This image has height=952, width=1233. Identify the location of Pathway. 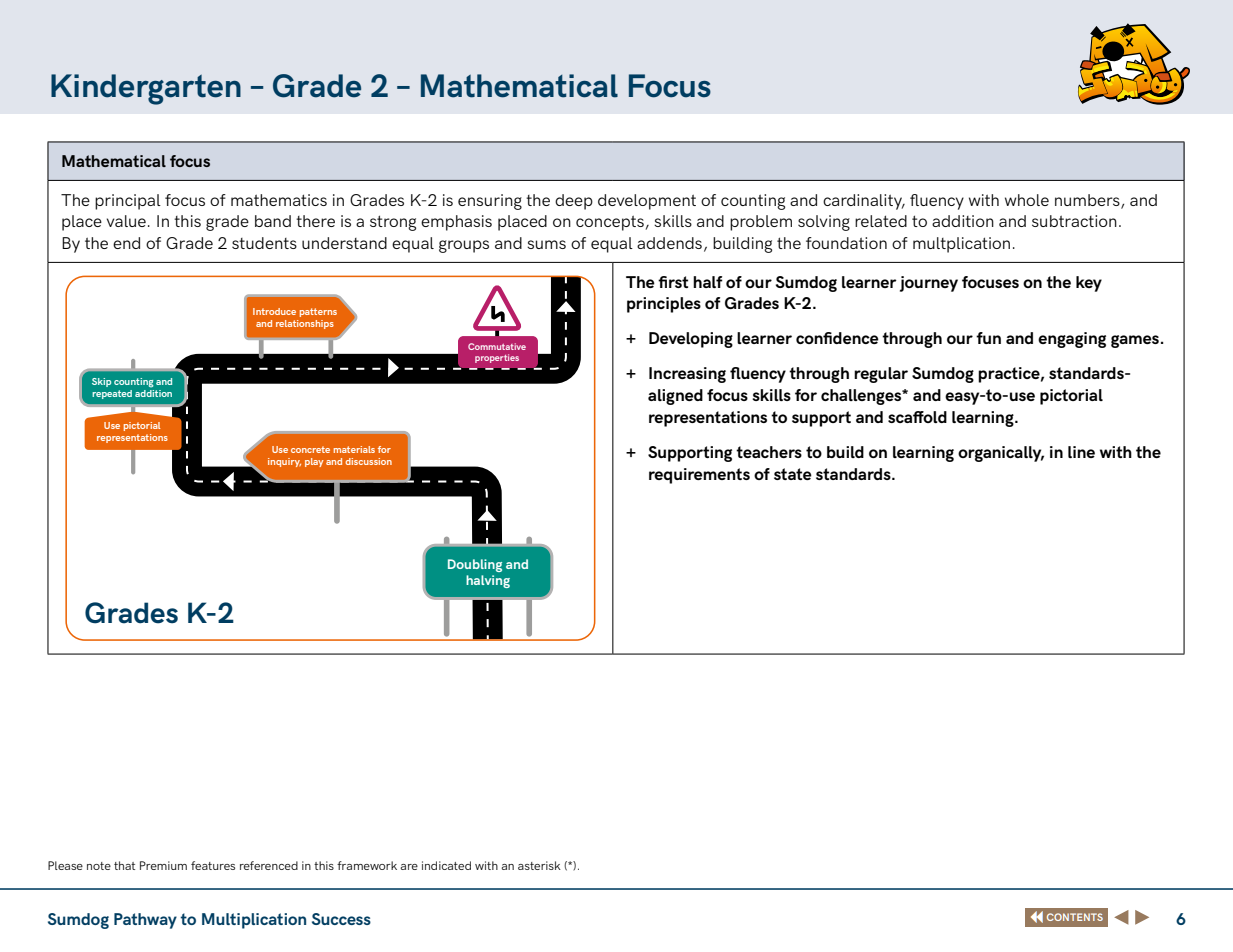
(145, 921).
